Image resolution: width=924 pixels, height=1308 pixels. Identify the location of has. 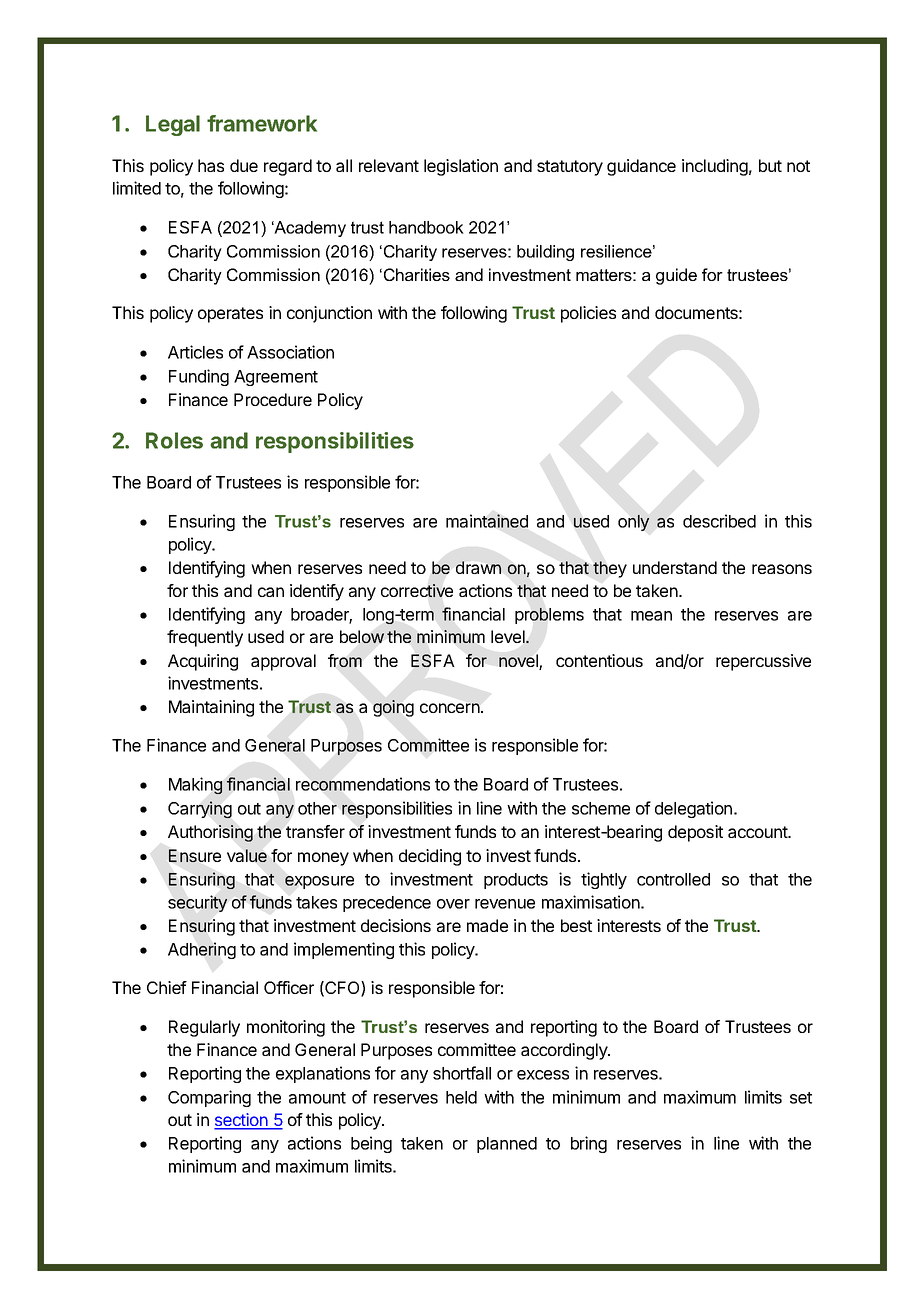
(211, 165).
